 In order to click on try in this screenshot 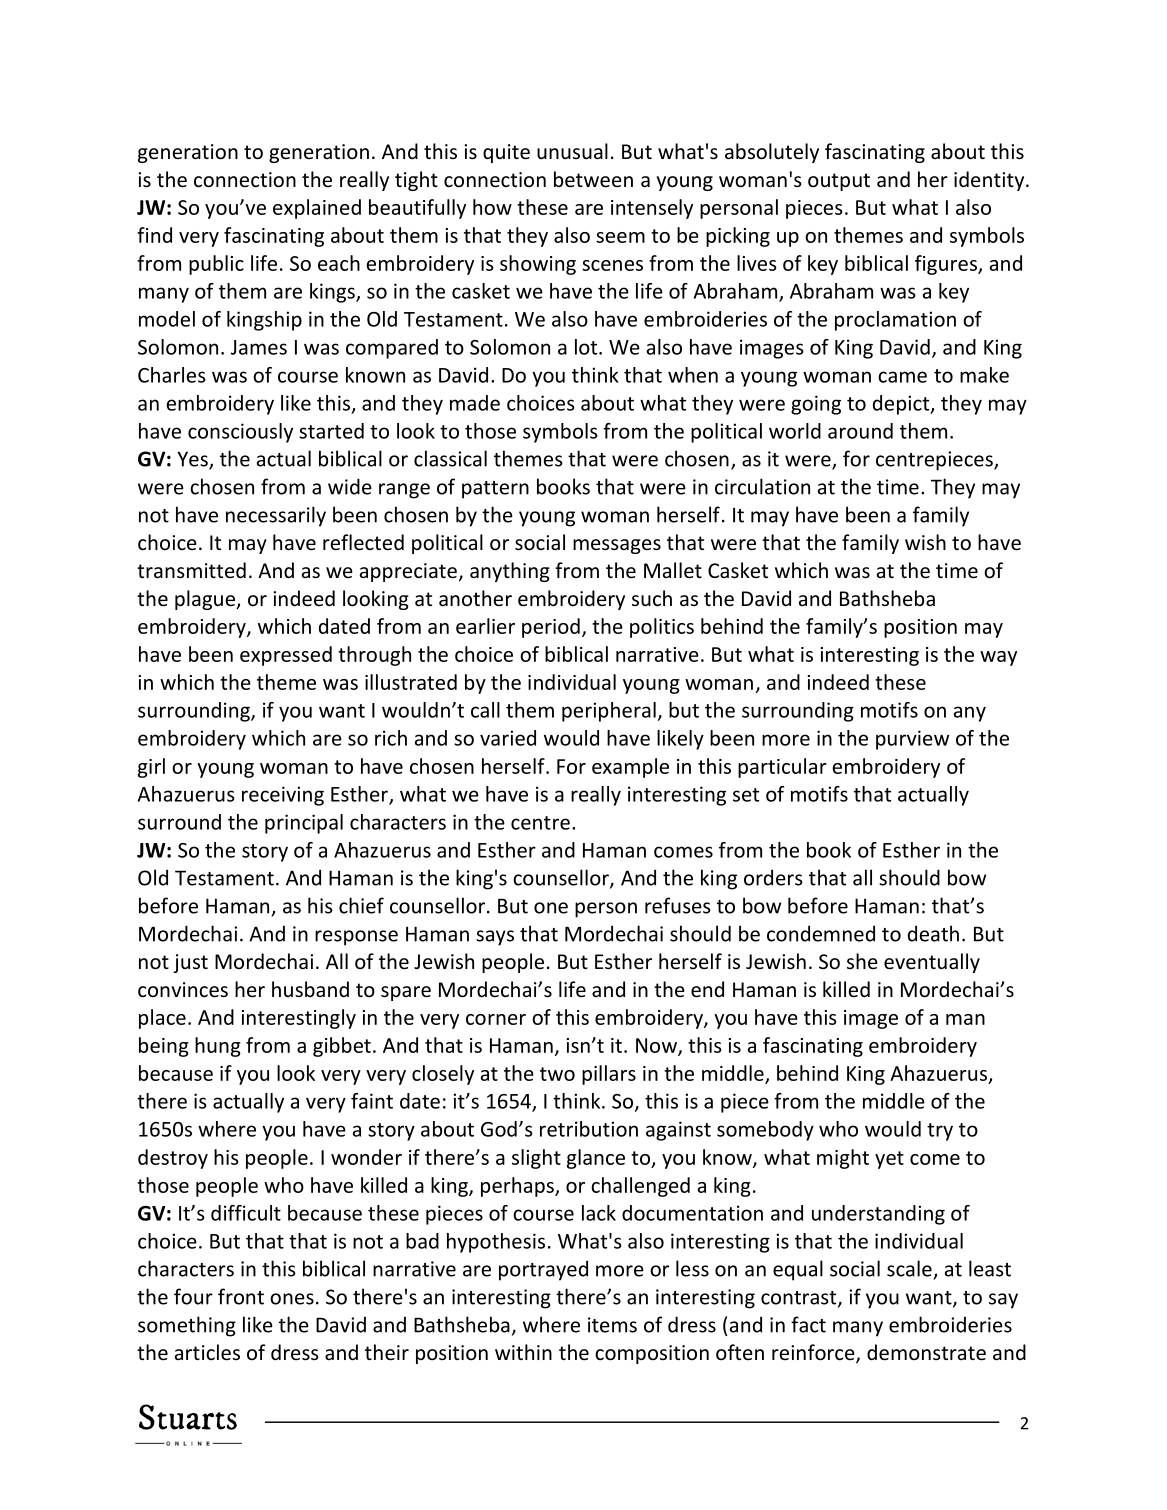, I will do `click(940, 1132)`.
